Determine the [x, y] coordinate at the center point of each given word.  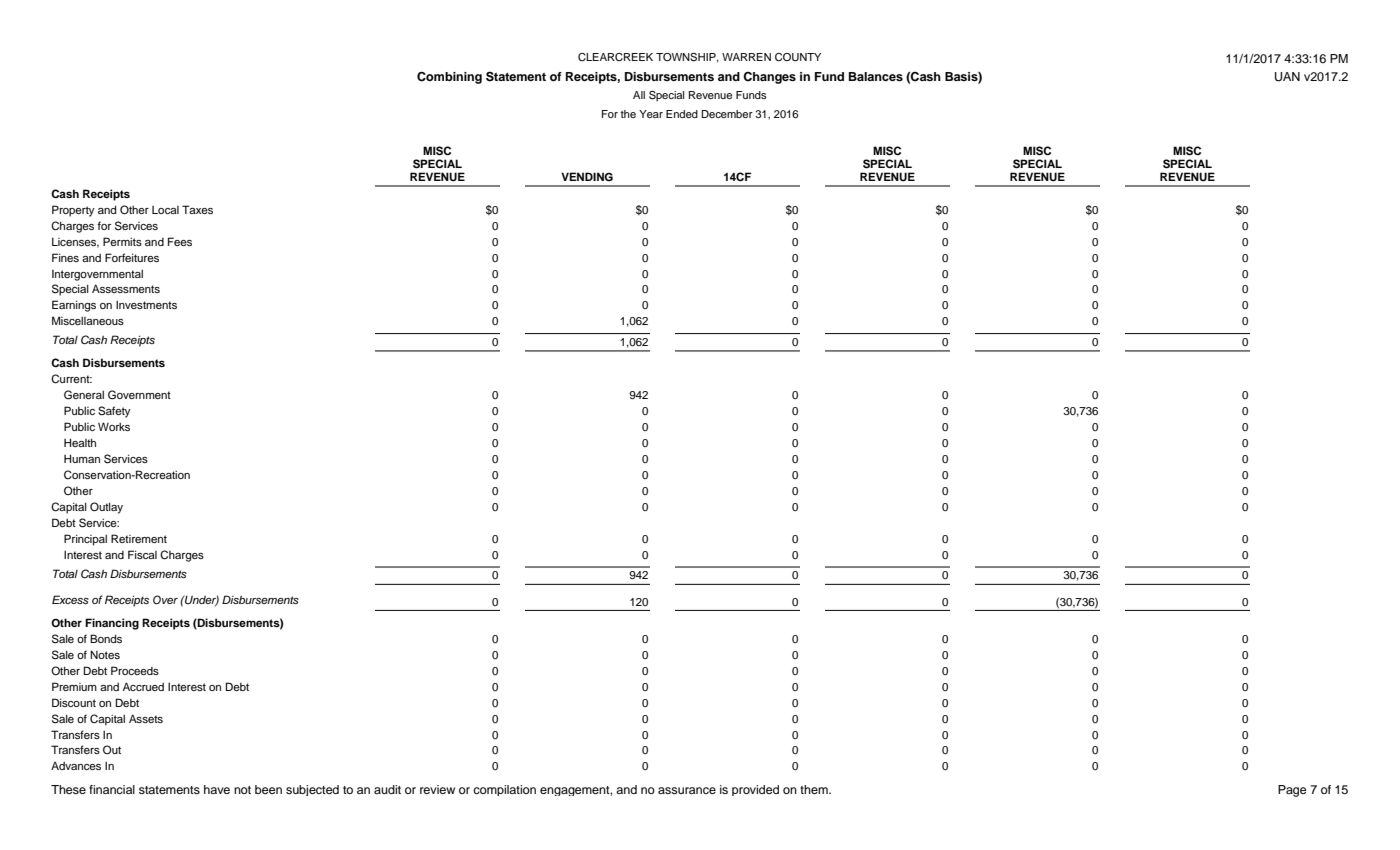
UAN [1287, 77]
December [727, 114]
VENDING [587, 177]
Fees [180, 241]
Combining [449, 77]
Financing [112, 624]
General [84, 395]
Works [114, 426]
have [217, 789]
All [639, 95]
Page [1292, 791]
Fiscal [142, 554]
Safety [114, 412]
